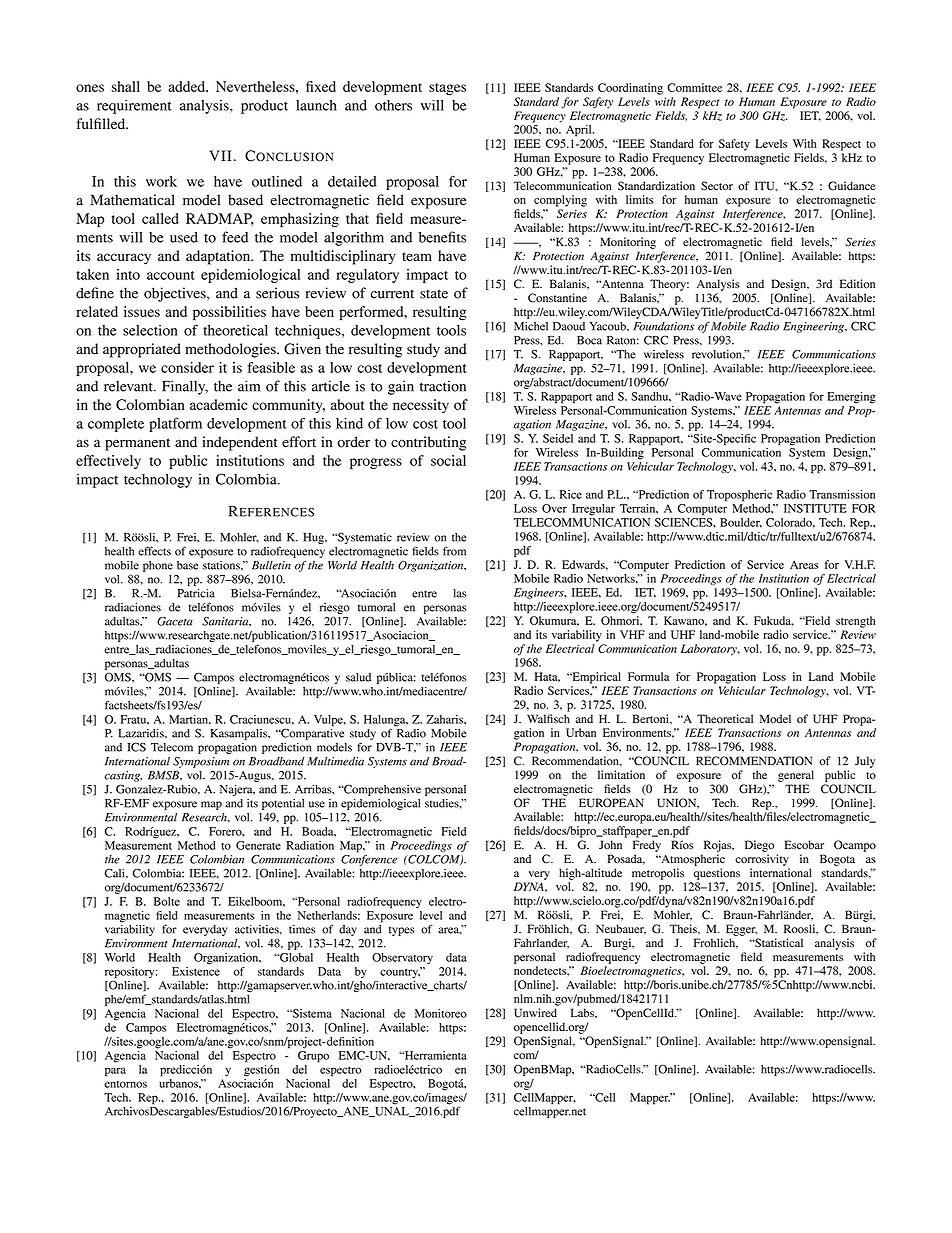 The width and height of the image is (952, 1233). What do you see at coordinates (663, 326) in the image?
I see `Foundations` at bounding box center [663, 326].
